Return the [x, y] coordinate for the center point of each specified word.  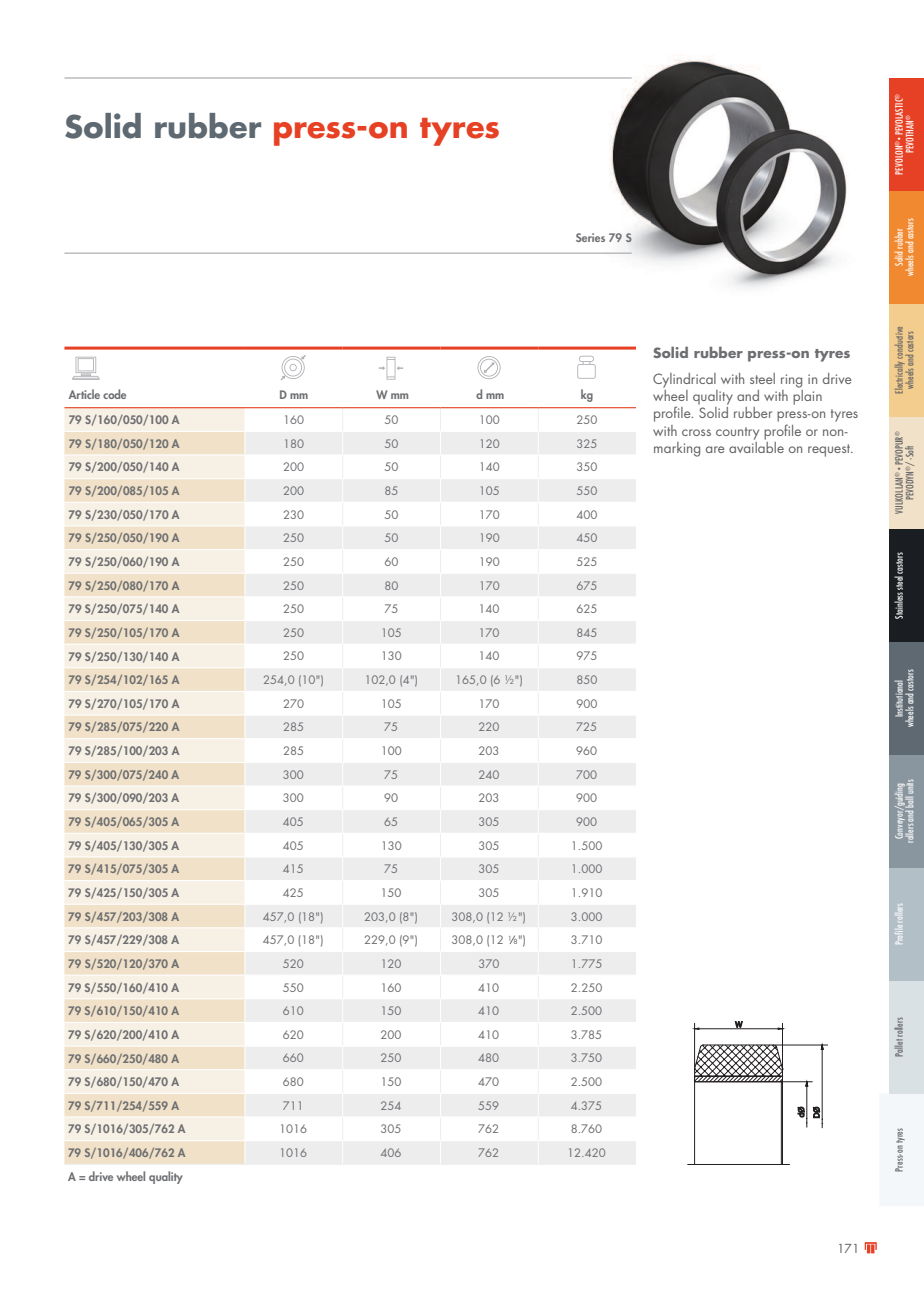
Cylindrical [684, 380]
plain [807, 396]
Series [590, 237]
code [114, 394]
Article [84, 394]
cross [696, 432]
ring [791, 381]
